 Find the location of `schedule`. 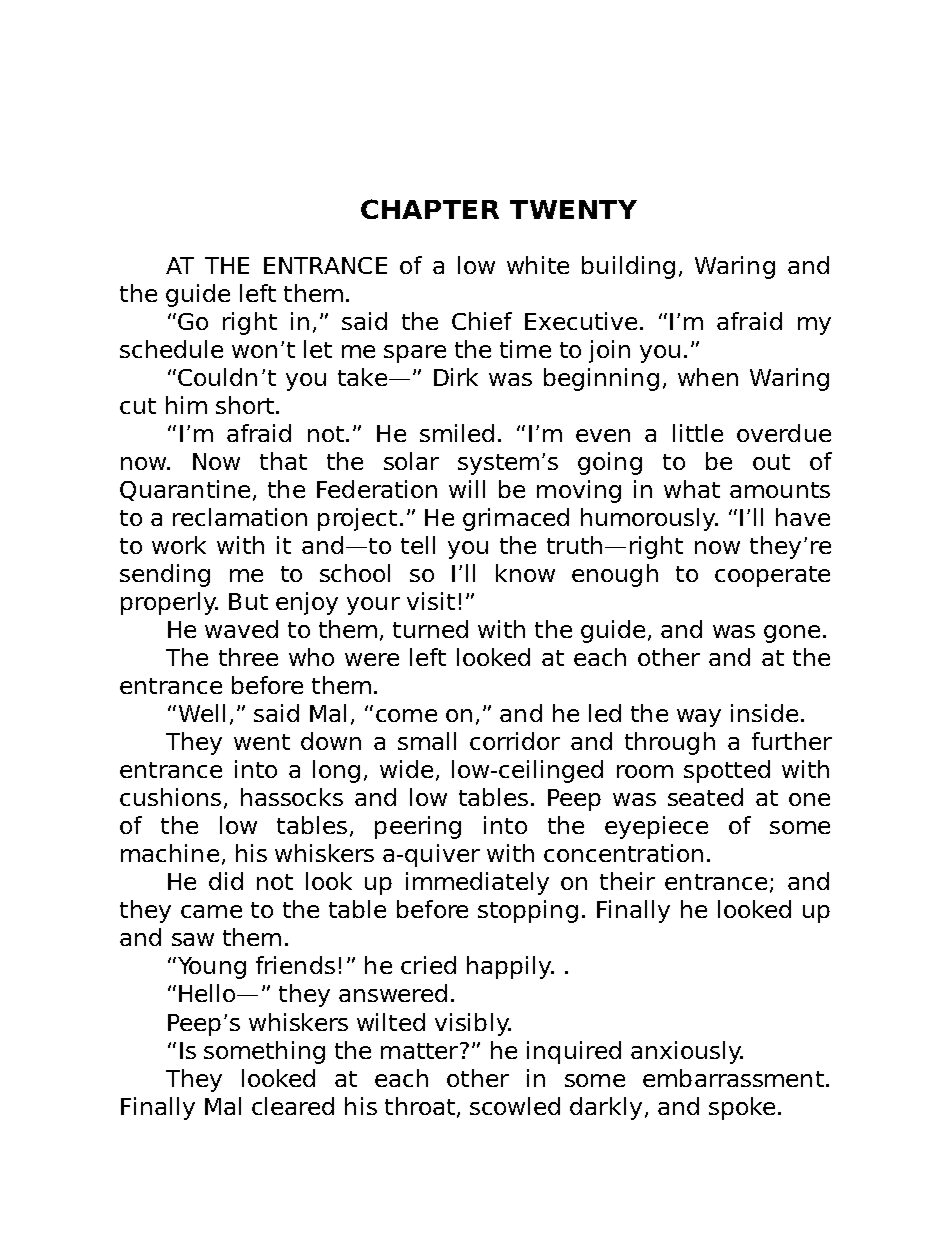

schedule is located at coordinates (171, 349).
